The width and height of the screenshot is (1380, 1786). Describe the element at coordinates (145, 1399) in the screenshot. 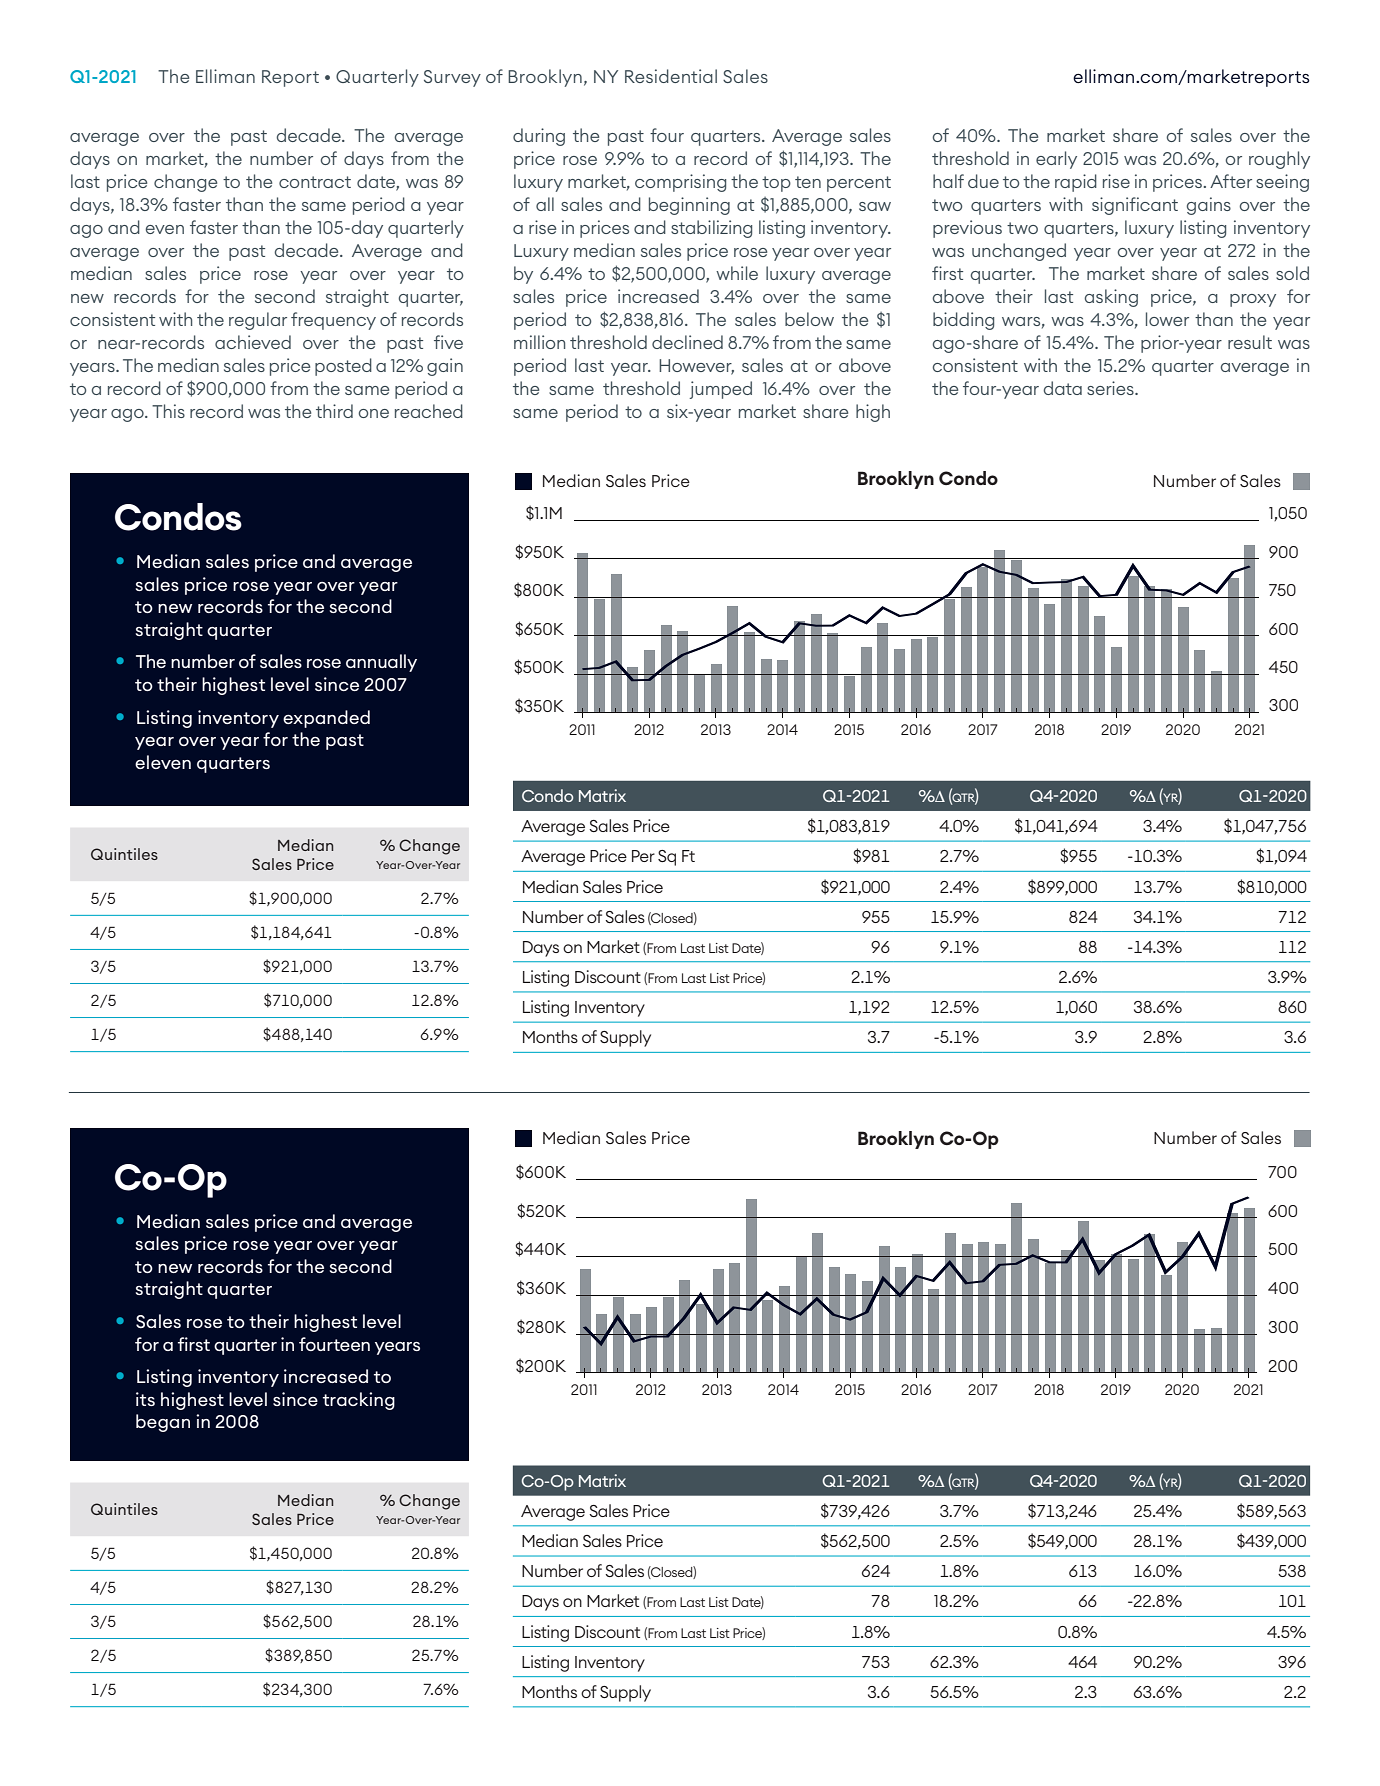

I see `its` at that location.
